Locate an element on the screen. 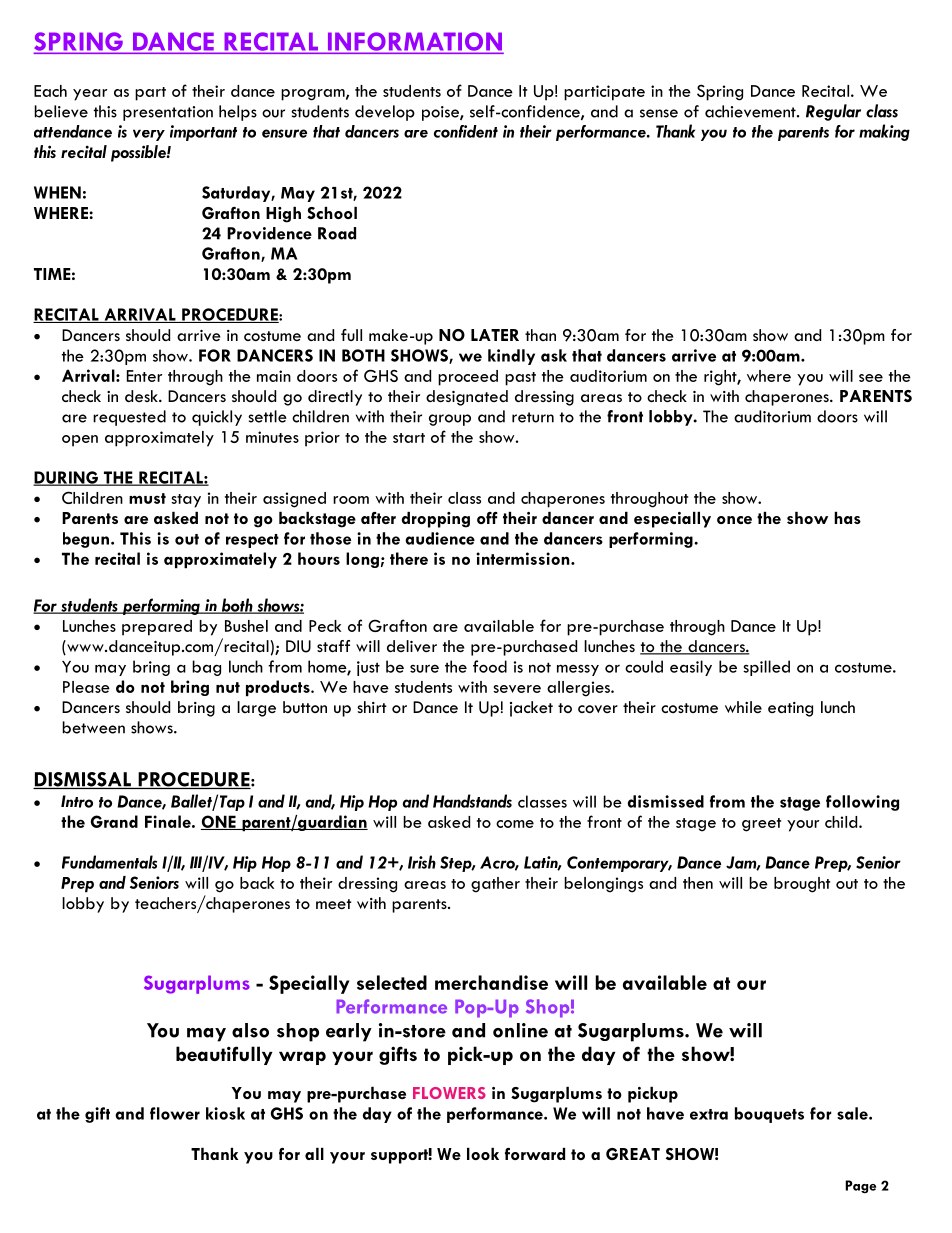 The height and width of the screenshot is (1233, 952). presentation is located at coordinates (168, 113).
